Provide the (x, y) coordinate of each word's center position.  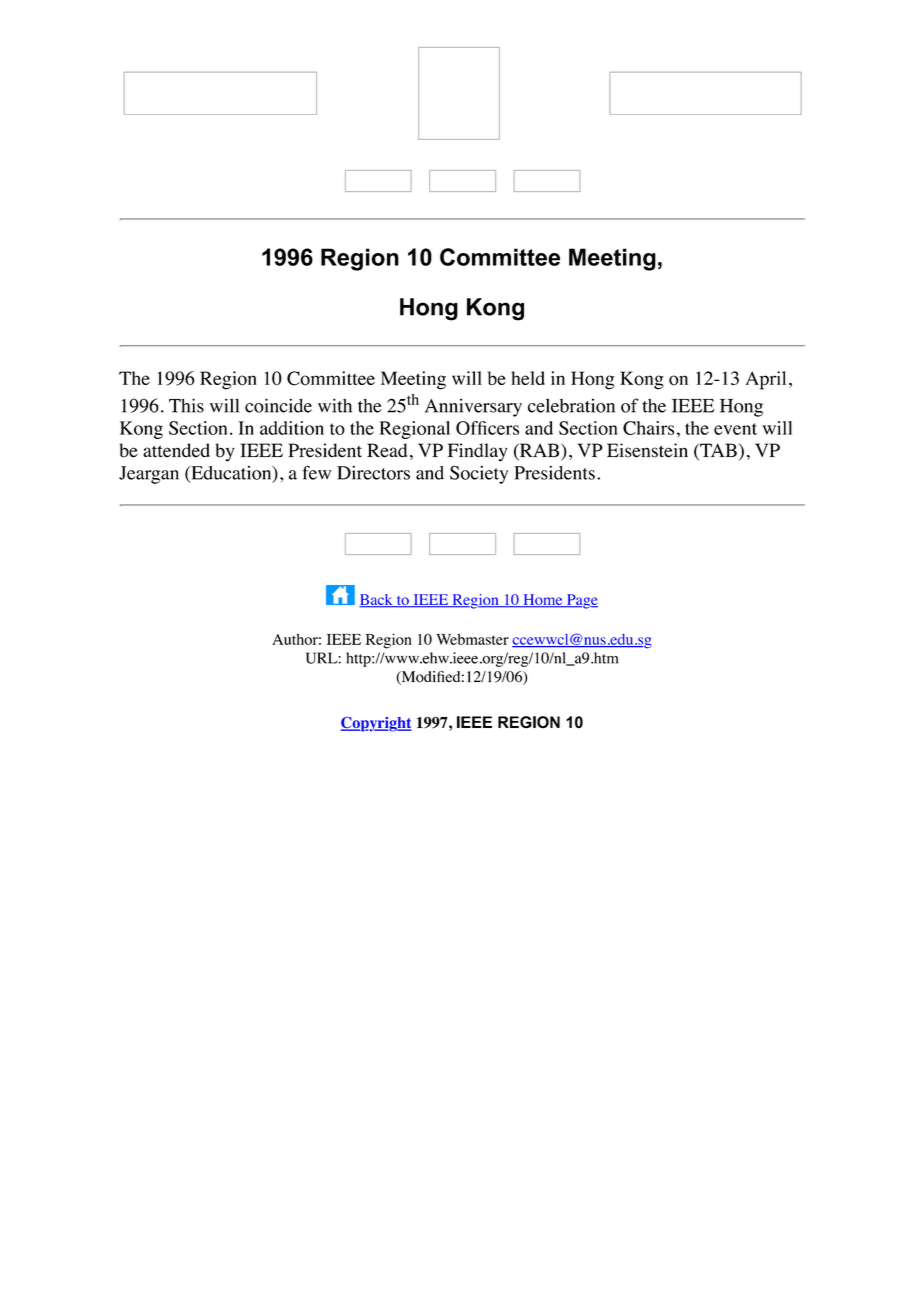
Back (377, 600)
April (765, 380)
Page (581, 601)
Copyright (376, 724)
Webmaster (472, 639)
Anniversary (473, 407)
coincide (278, 405)
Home (543, 601)
